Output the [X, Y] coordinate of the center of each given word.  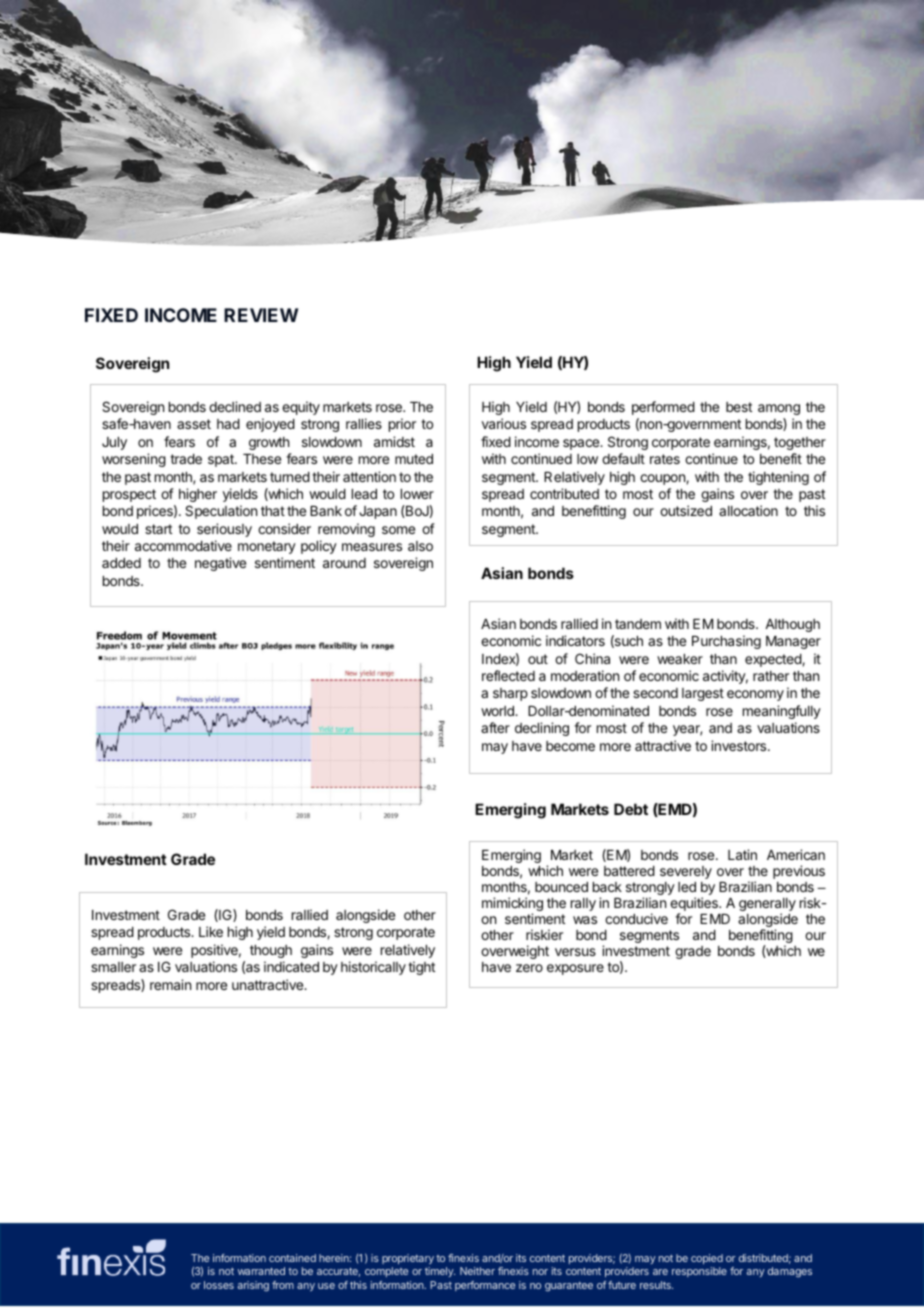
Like [211, 931]
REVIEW [261, 315]
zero [529, 968]
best [739, 407]
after [495, 727]
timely [440, 1272]
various [504, 423]
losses [219, 1285]
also [420, 546]
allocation [748, 510]
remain [170, 984]
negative [220, 564]
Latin [742, 854]
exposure [575, 969]
